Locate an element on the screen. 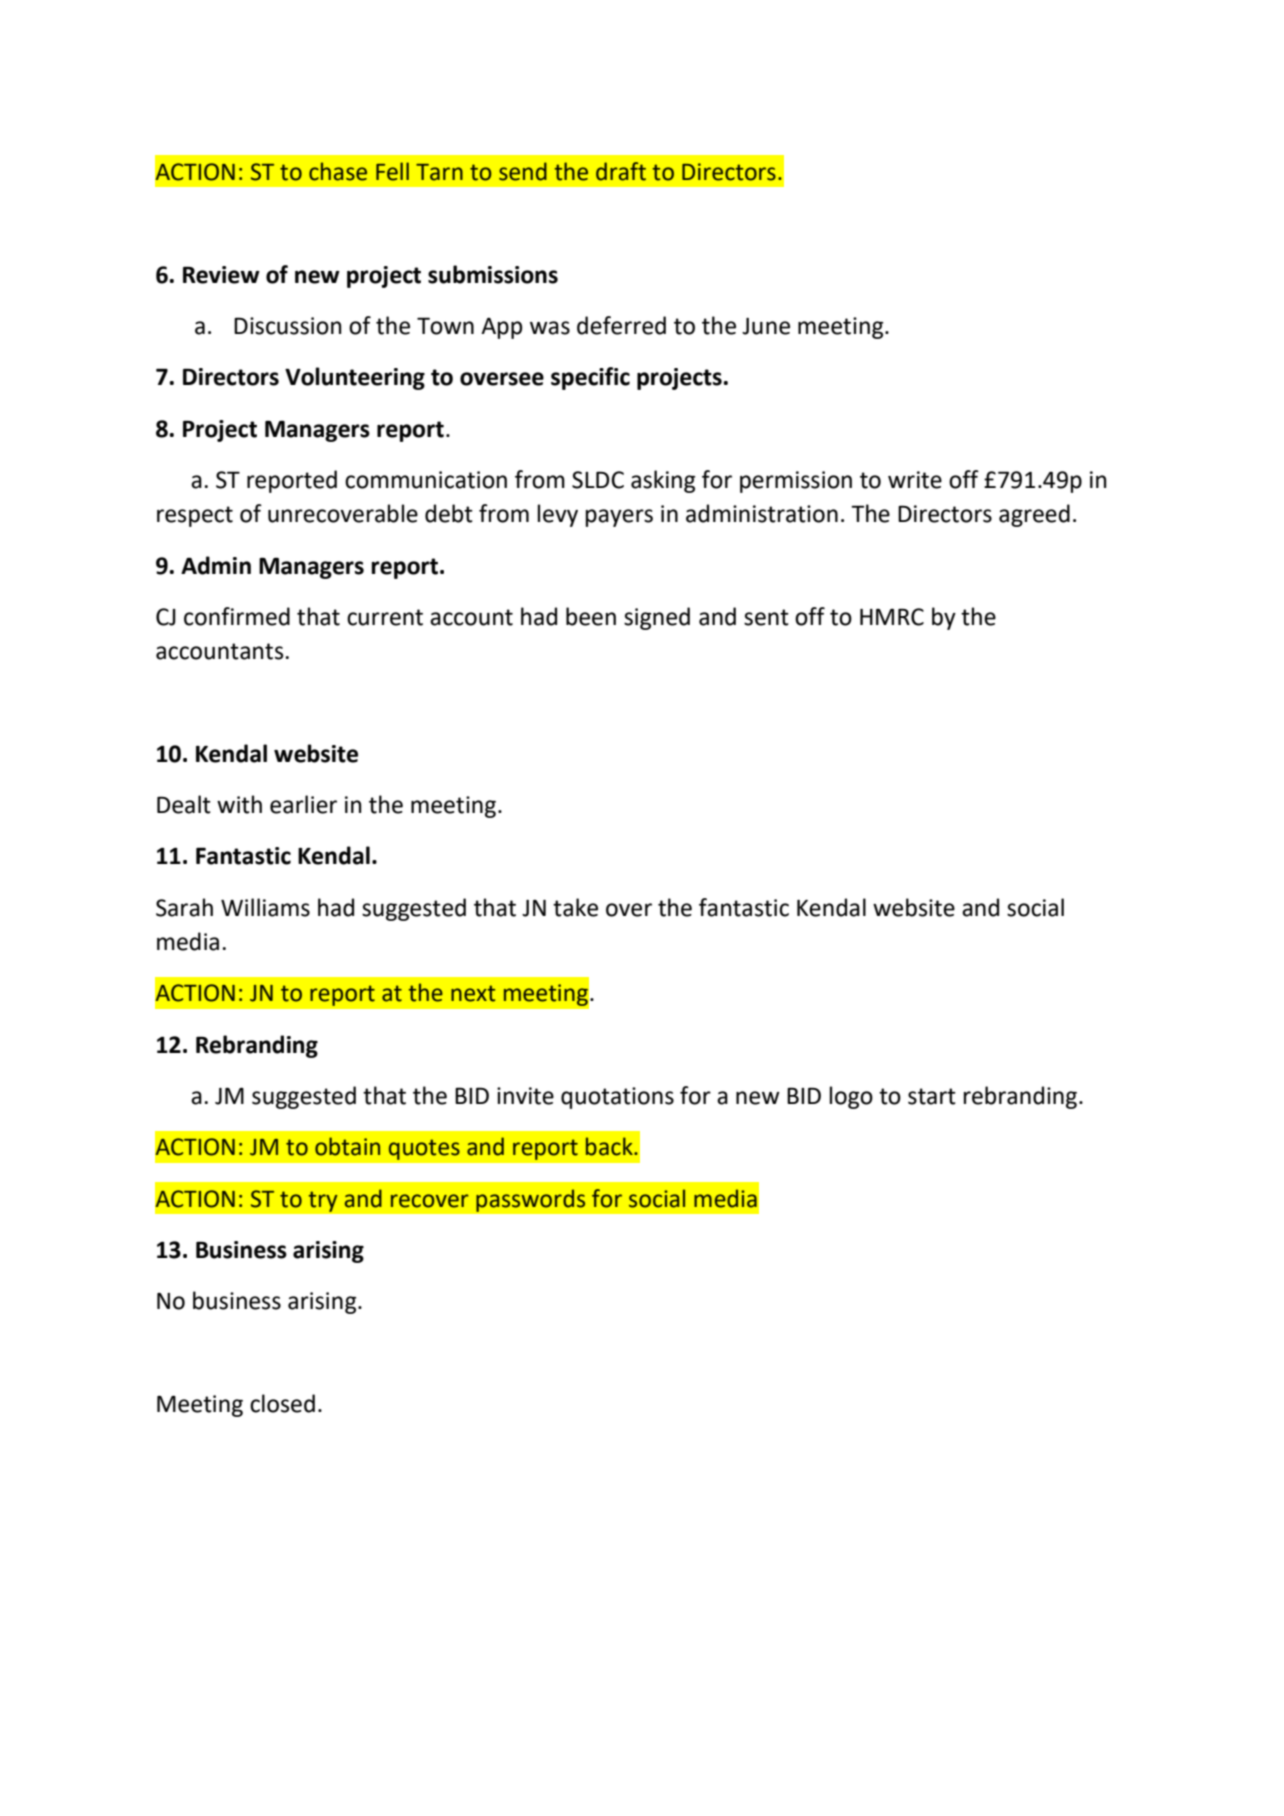 Image resolution: width=1284 pixels, height=1816 pixels. chase is located at coordinates (338, 171).
